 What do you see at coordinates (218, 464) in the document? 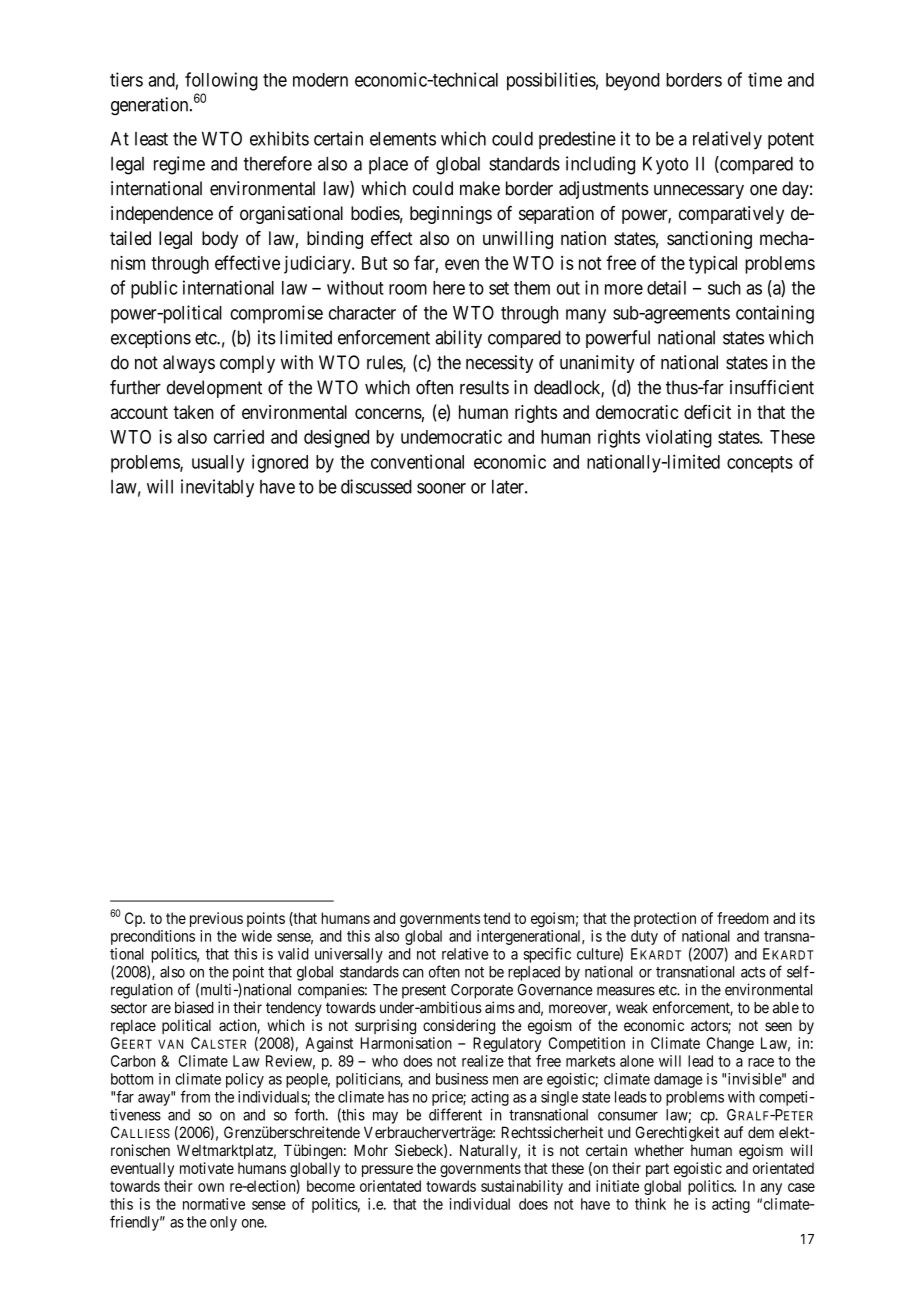
I see `usually` at bounding box center [218, 464].
